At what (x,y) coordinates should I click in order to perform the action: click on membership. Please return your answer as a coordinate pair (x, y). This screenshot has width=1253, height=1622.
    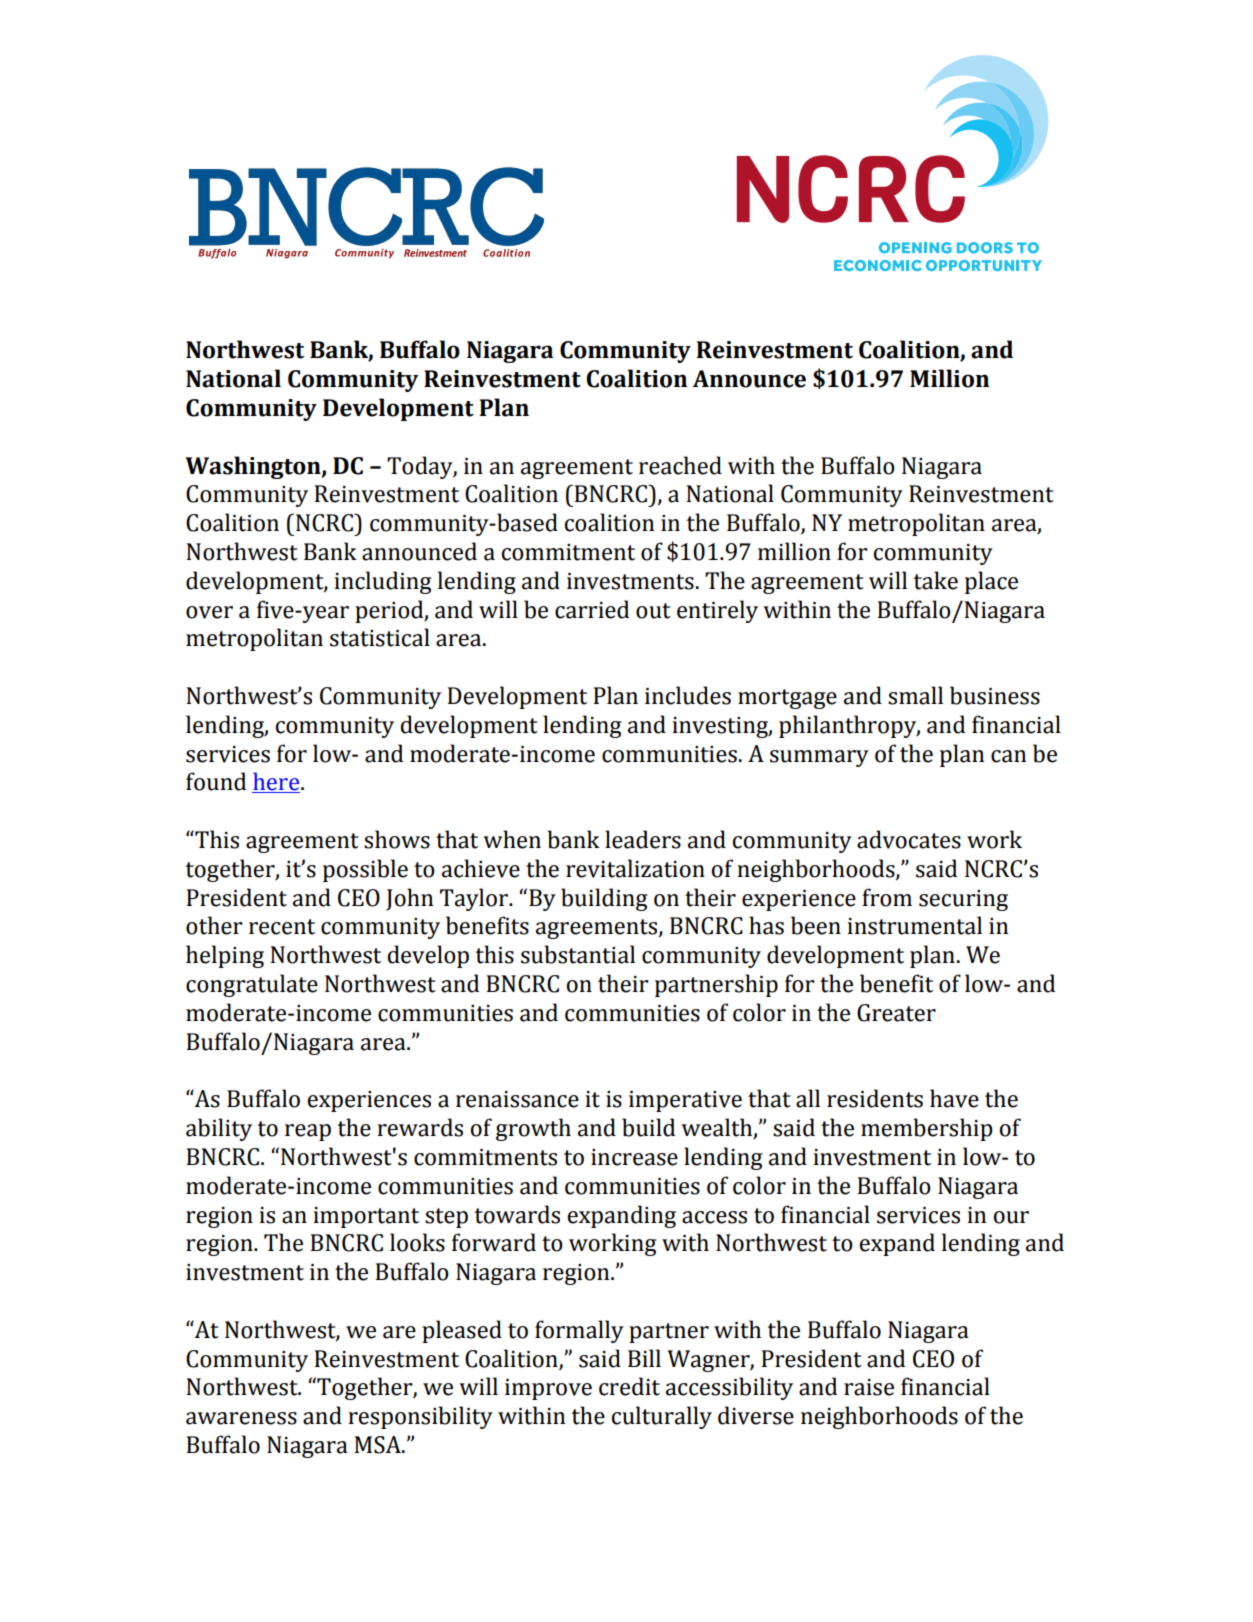
    Looking at the image, I should click on (926, 1129).
